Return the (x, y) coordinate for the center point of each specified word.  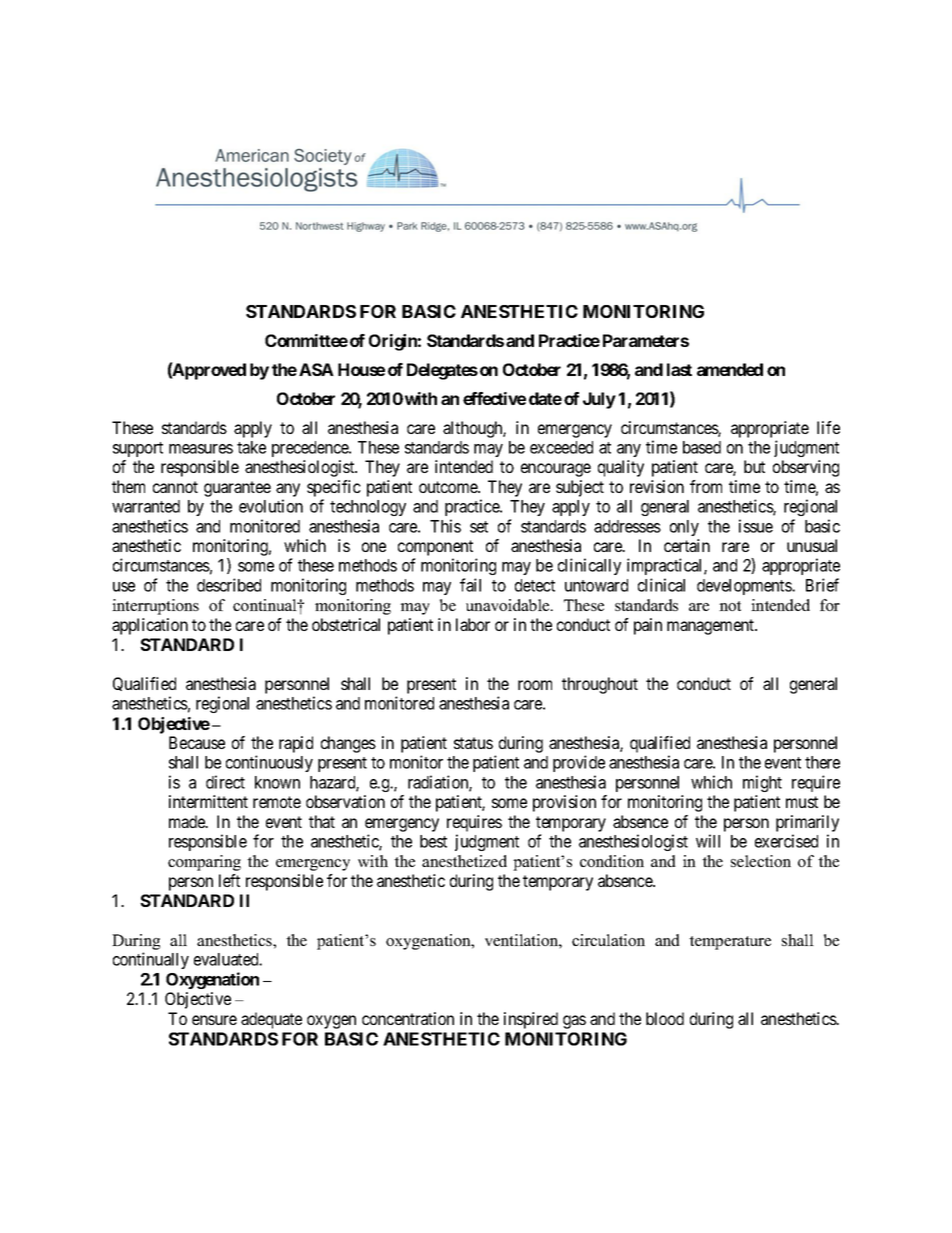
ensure (214, 1020)
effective (494, 398)
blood (665, 1018)
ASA (316, 369)
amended (730, 369)
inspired (531, 1020)
